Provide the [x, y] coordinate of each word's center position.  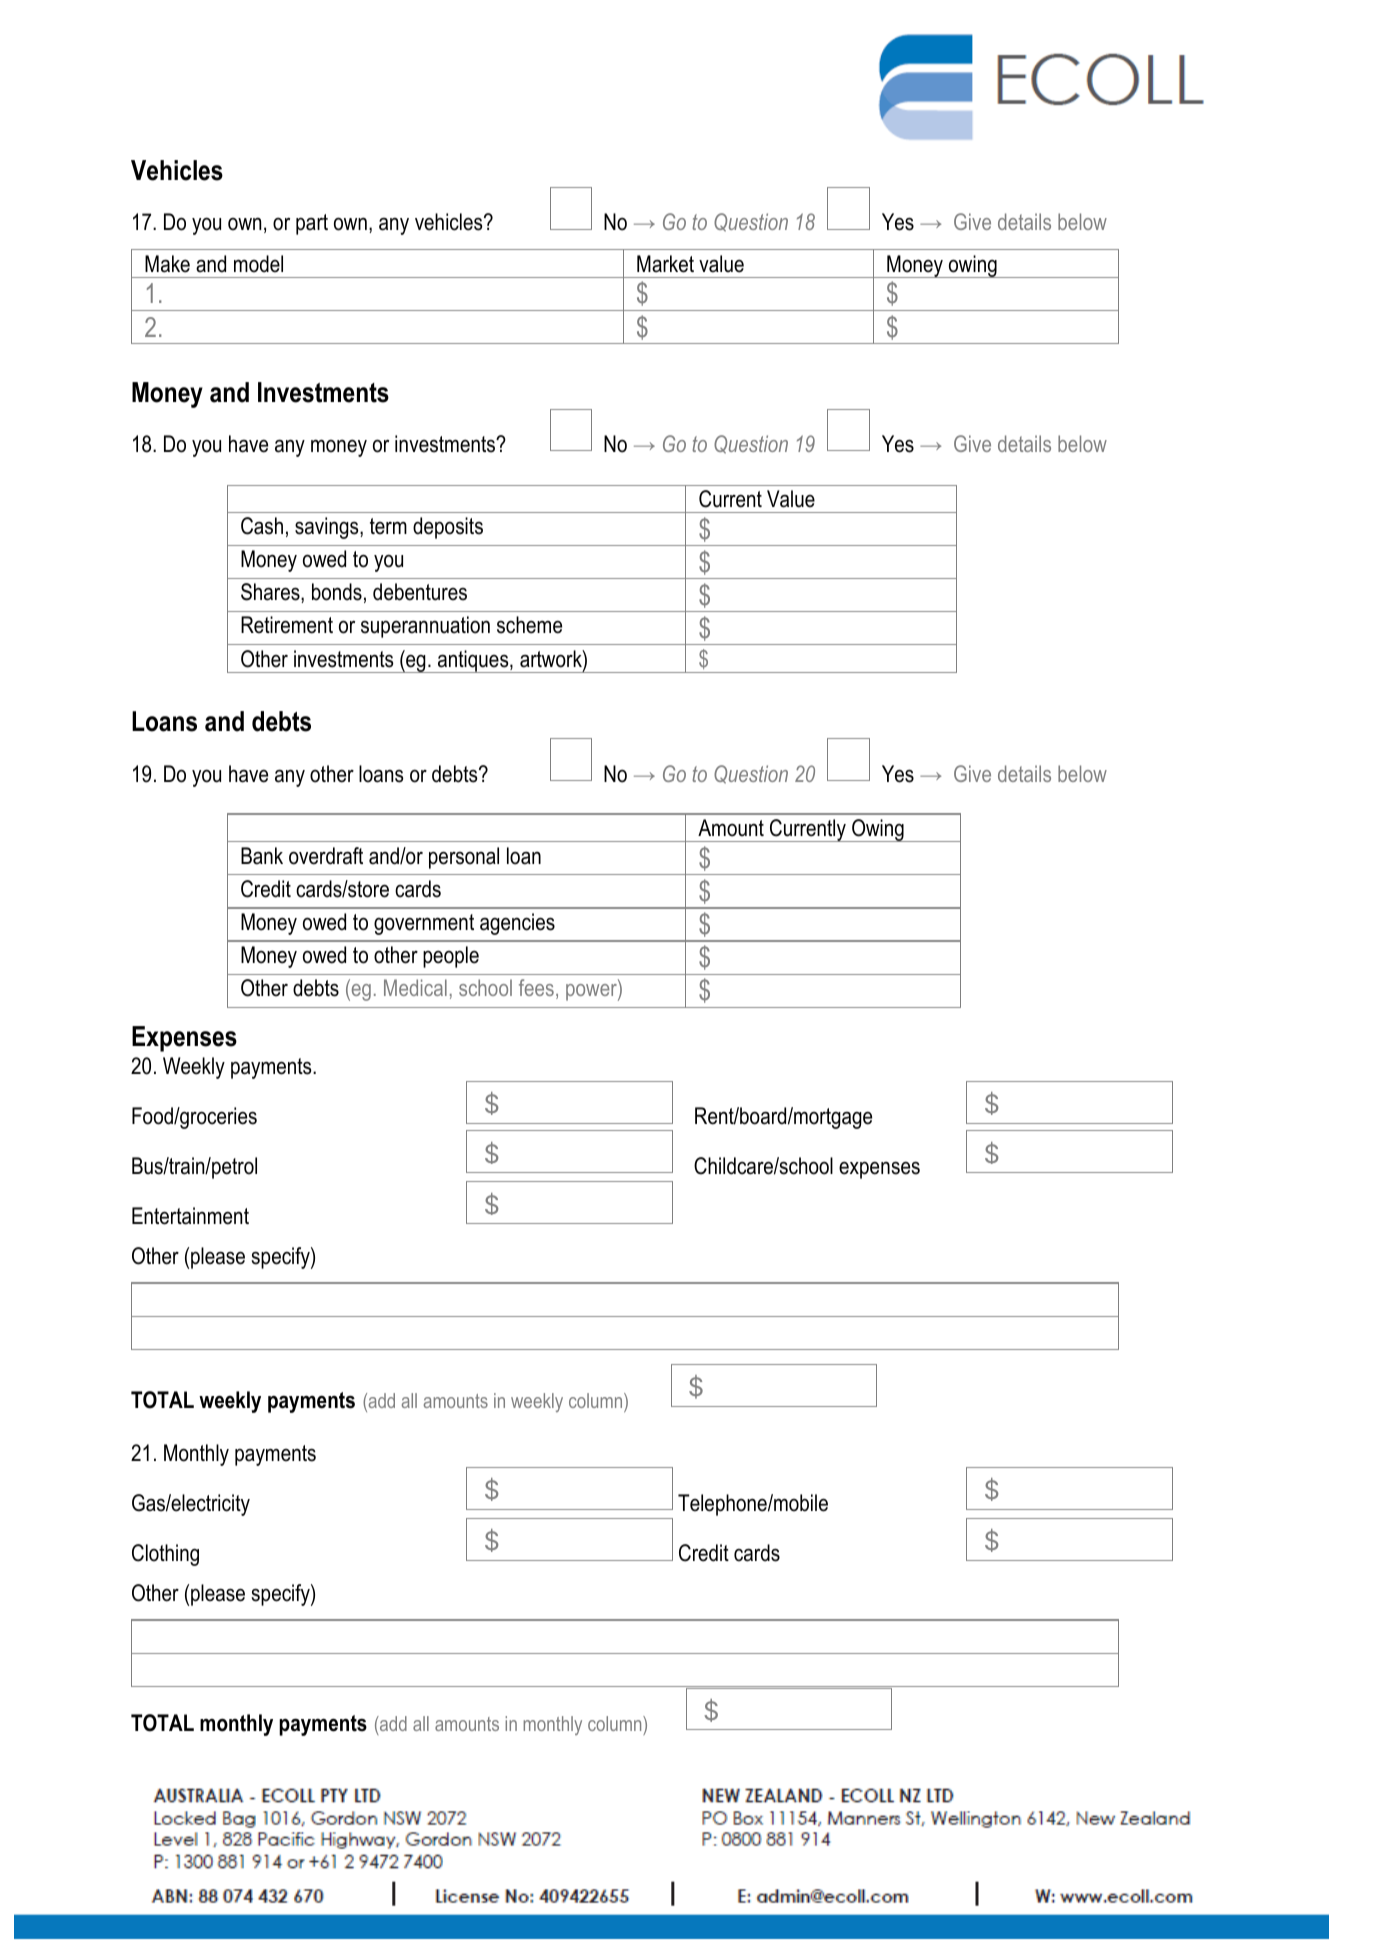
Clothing [165, 1555]
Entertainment [190, 1216]
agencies [517, 924]
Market [665, 264]
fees [536, 987]
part [312, 224]
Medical [415, 987]
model [258, 264]
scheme [529, 625]
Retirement [287, 625]
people [451, 957]
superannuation [425, 627]
